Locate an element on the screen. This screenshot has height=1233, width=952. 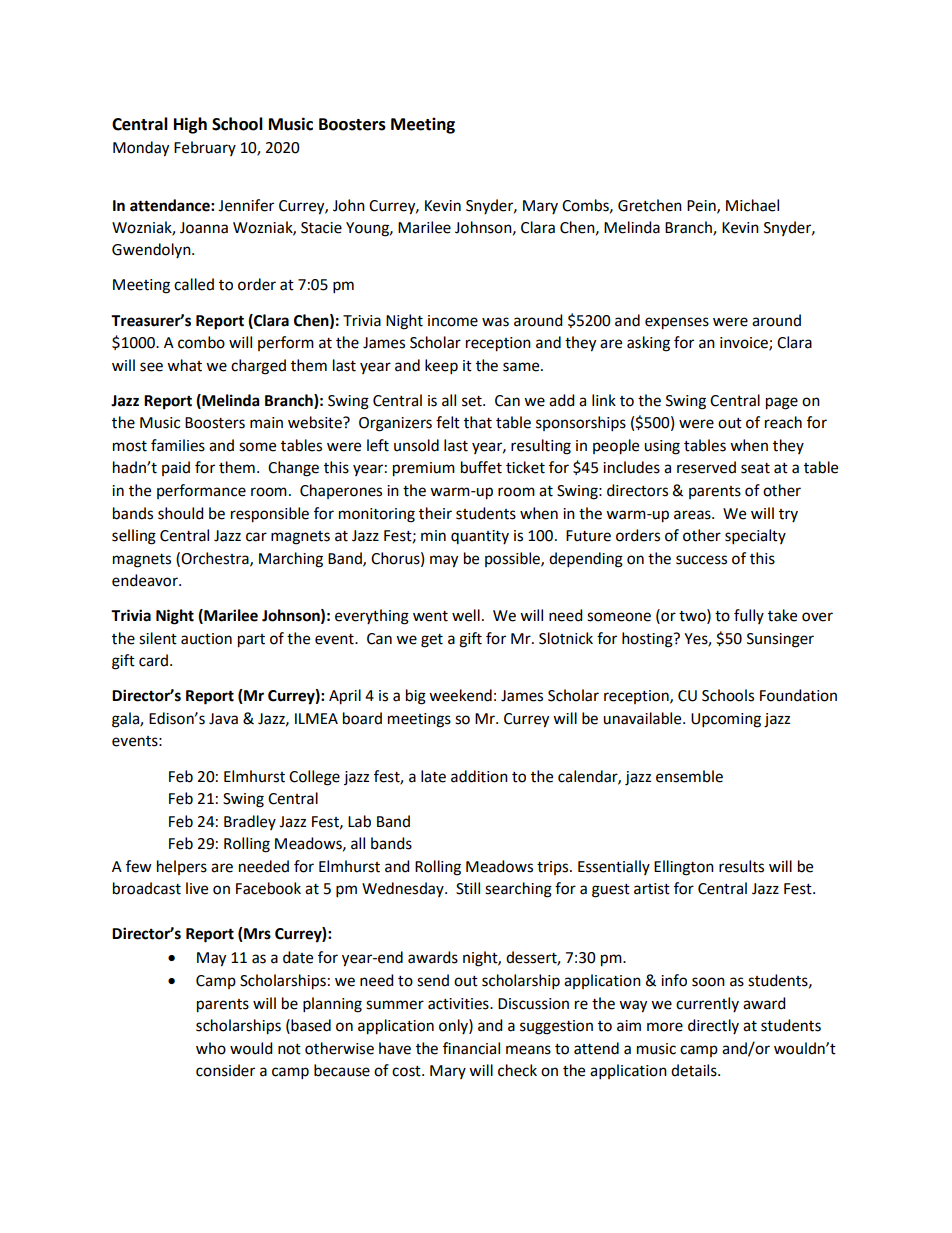
auction is located at coordinates (206, 639).
